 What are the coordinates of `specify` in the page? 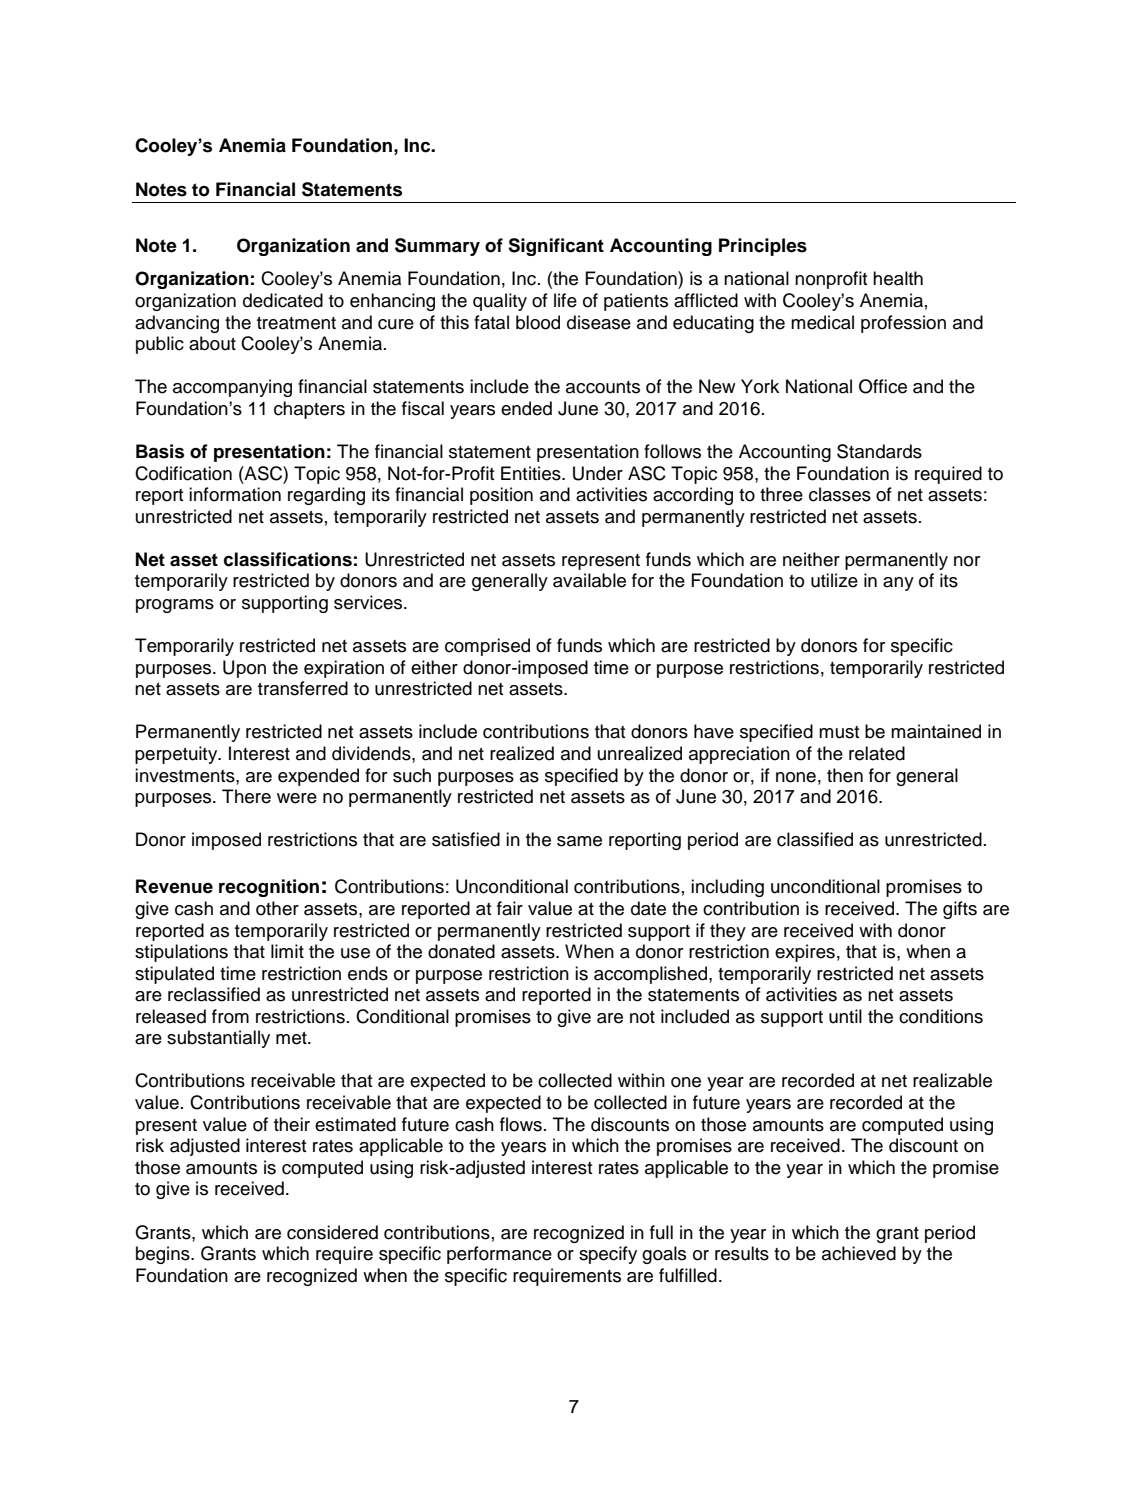 It's located at (608, 1255).
